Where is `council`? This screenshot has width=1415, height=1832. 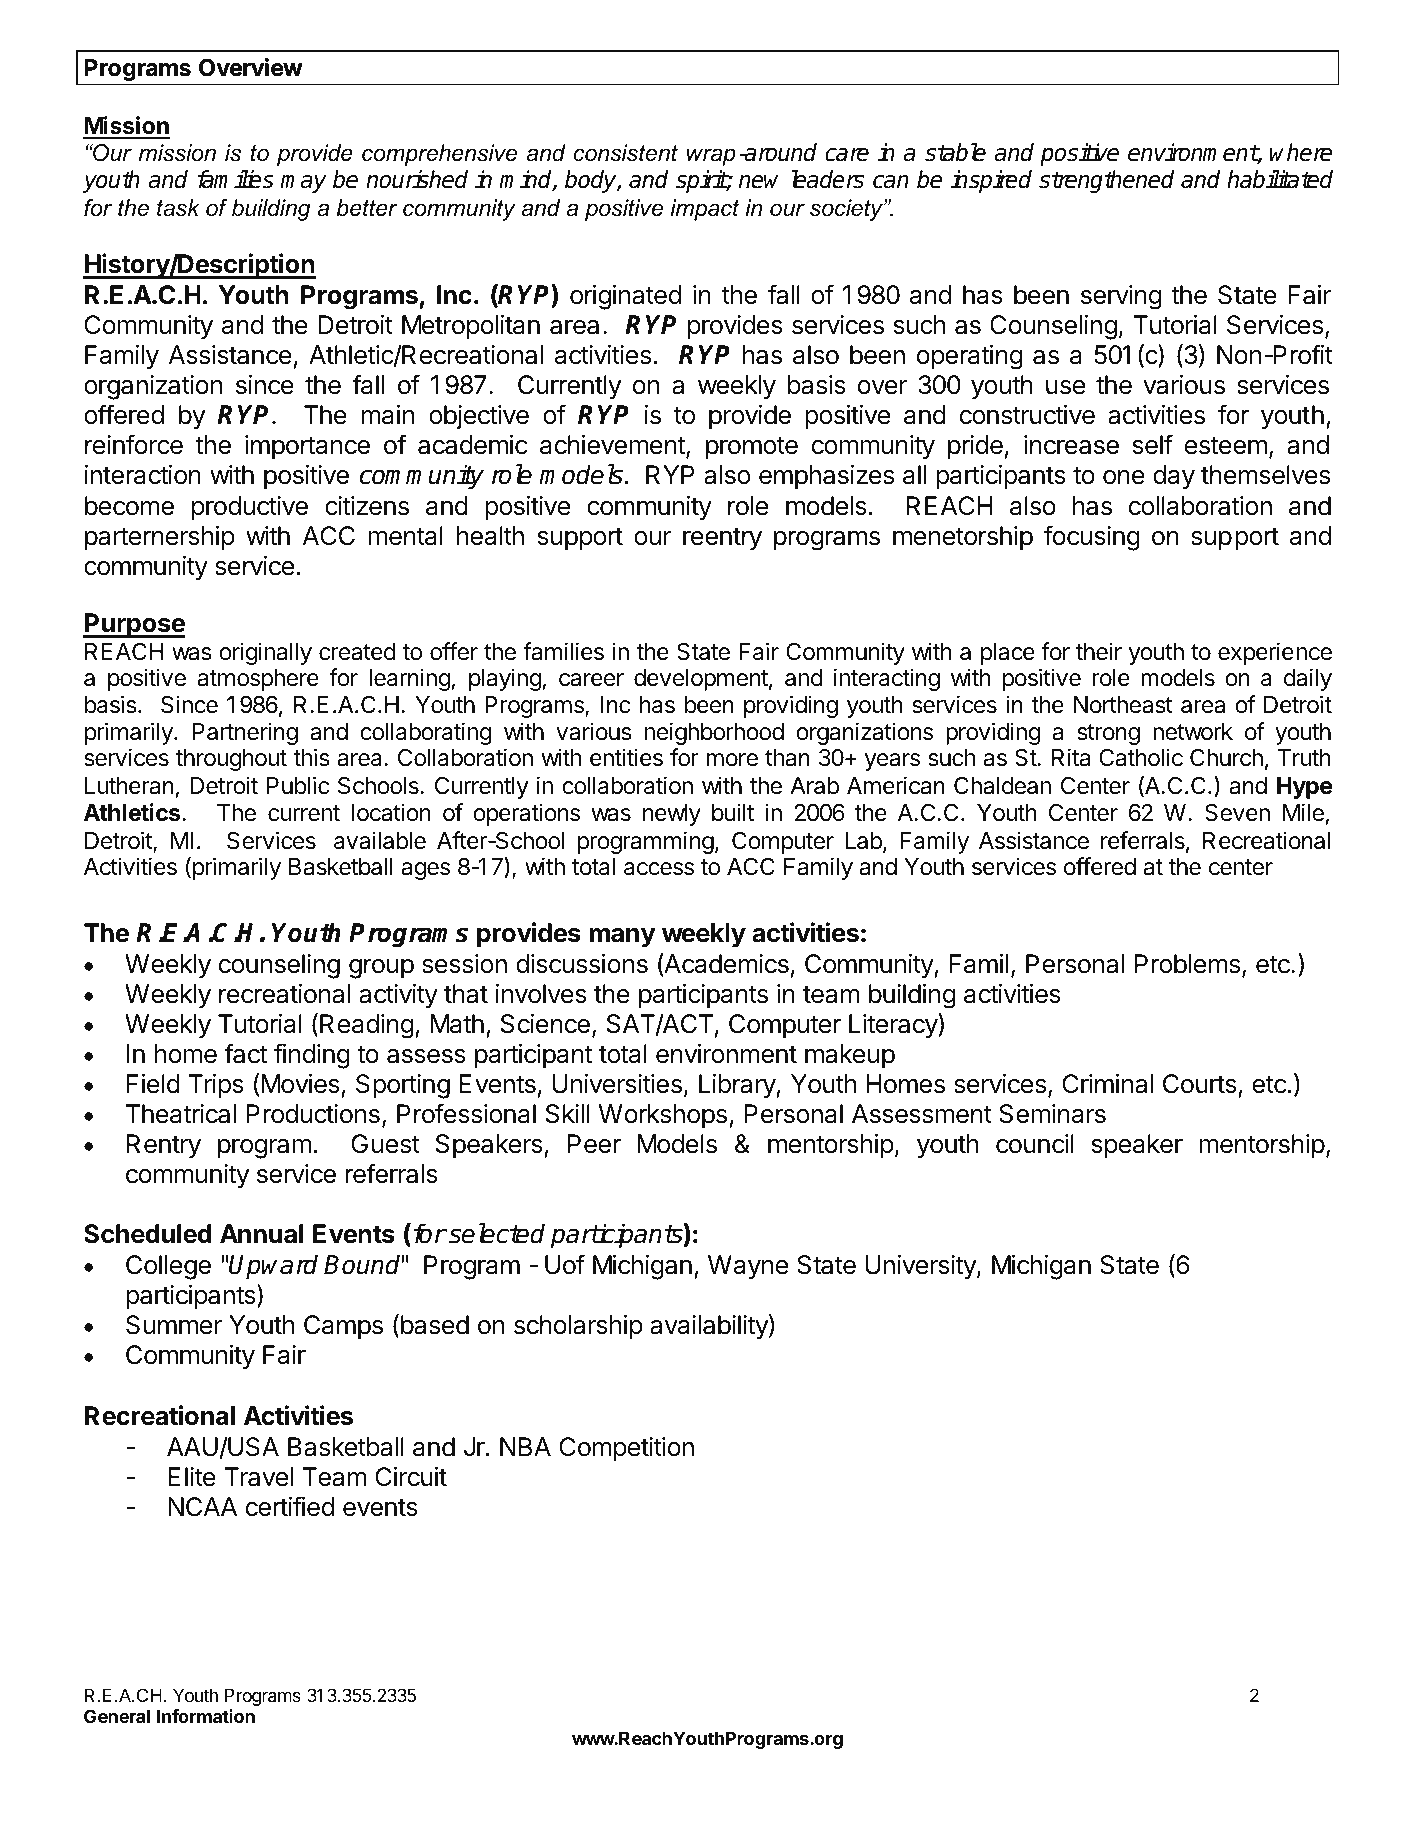
council is located at coordinates (1035, 1144).
